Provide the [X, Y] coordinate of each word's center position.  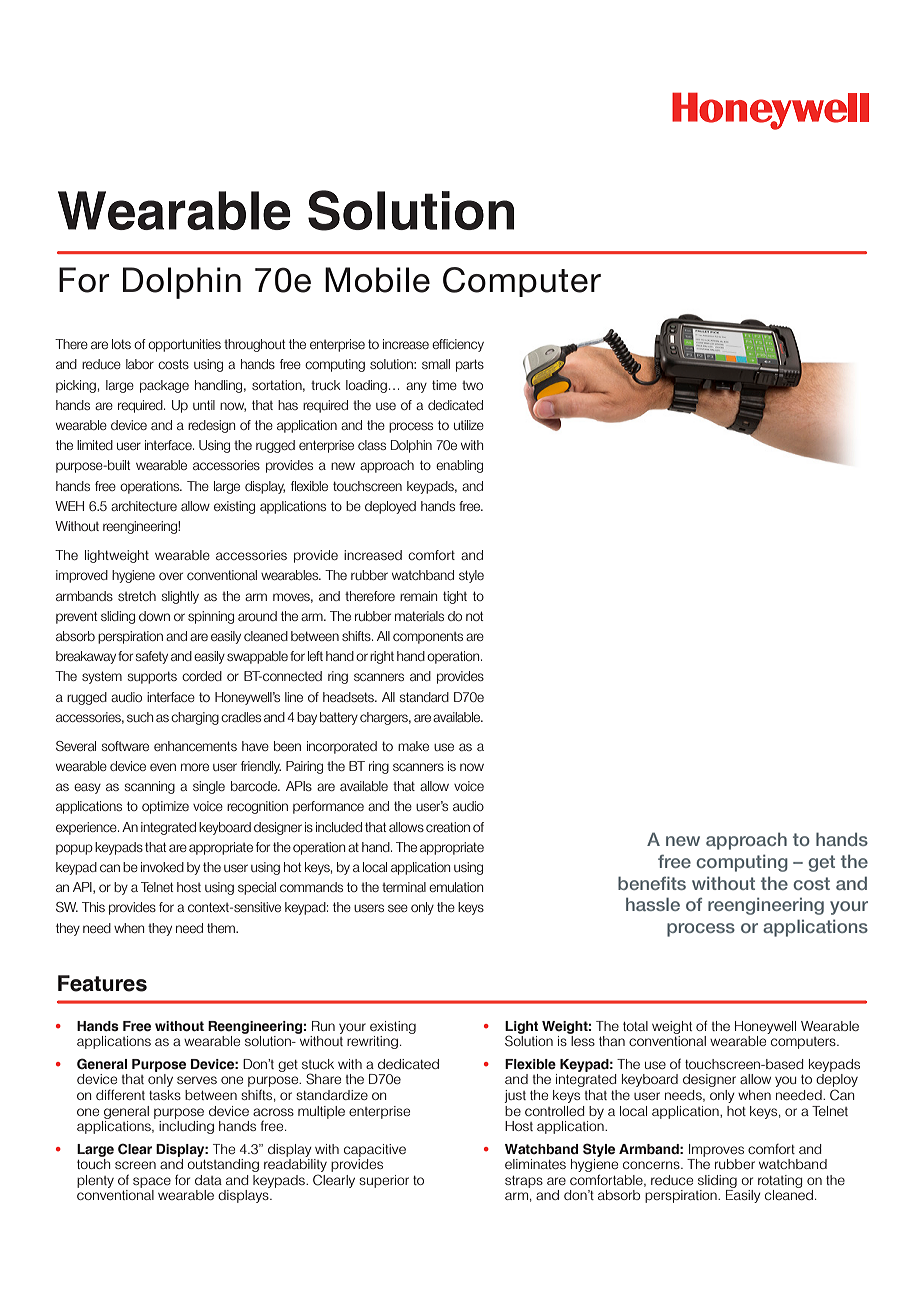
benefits [652, 883]
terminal [404, 887]
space [152, 1182]
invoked [162, 867]
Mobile [377, 280]
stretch [137, 596]
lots [121, 344]
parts [470, 365]
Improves [716, 1150]
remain [418, 596]
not [474, 616]
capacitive [375, 1150]
